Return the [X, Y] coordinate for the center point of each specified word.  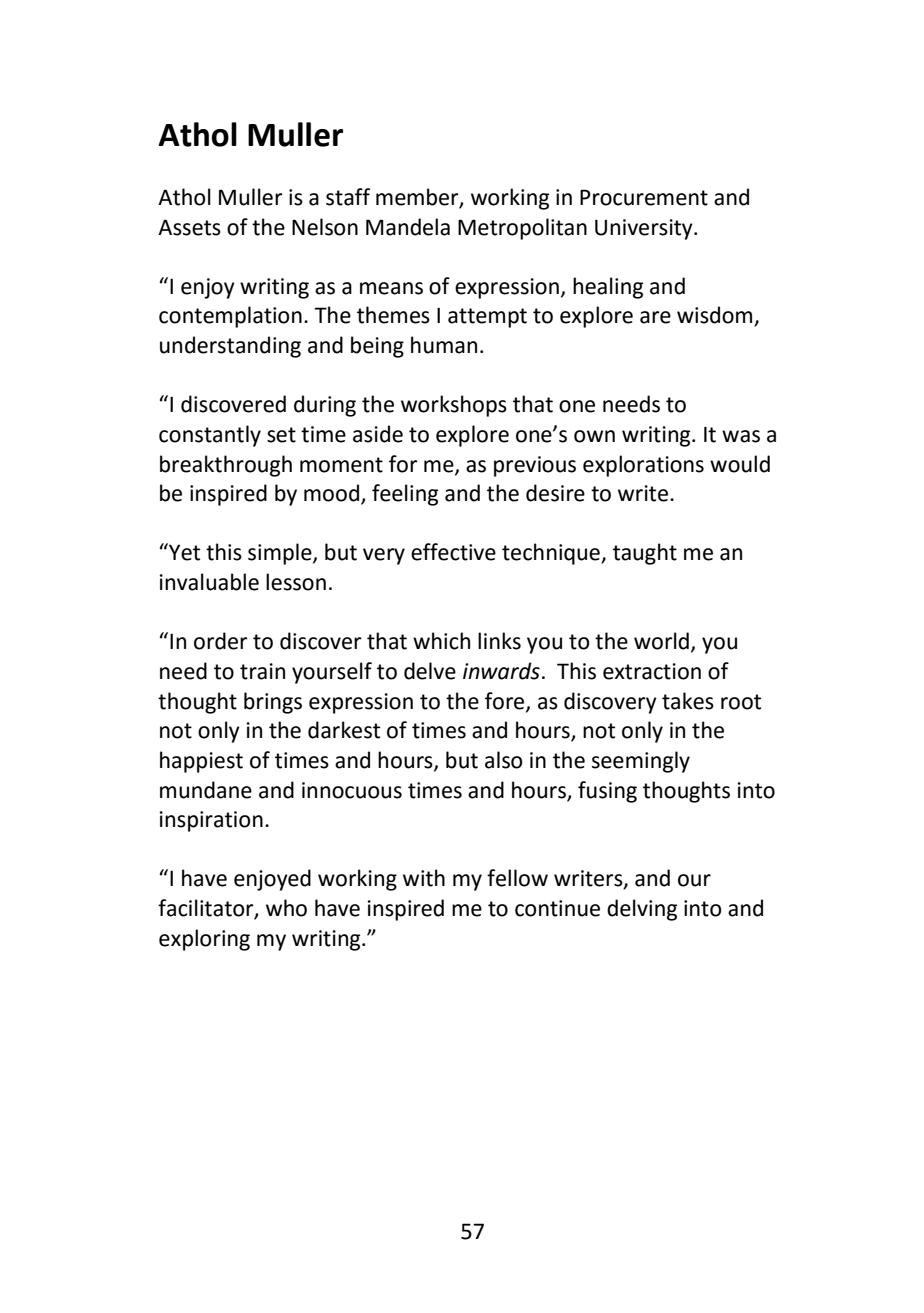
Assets [189, 227]
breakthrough [226, 466]
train [262, 671]
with [424, 878]
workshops [454, 406]
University [645, 229]
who [286, 908]
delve [430, 671]
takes [688, 701]
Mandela [408, 227]
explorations [643, 466]
